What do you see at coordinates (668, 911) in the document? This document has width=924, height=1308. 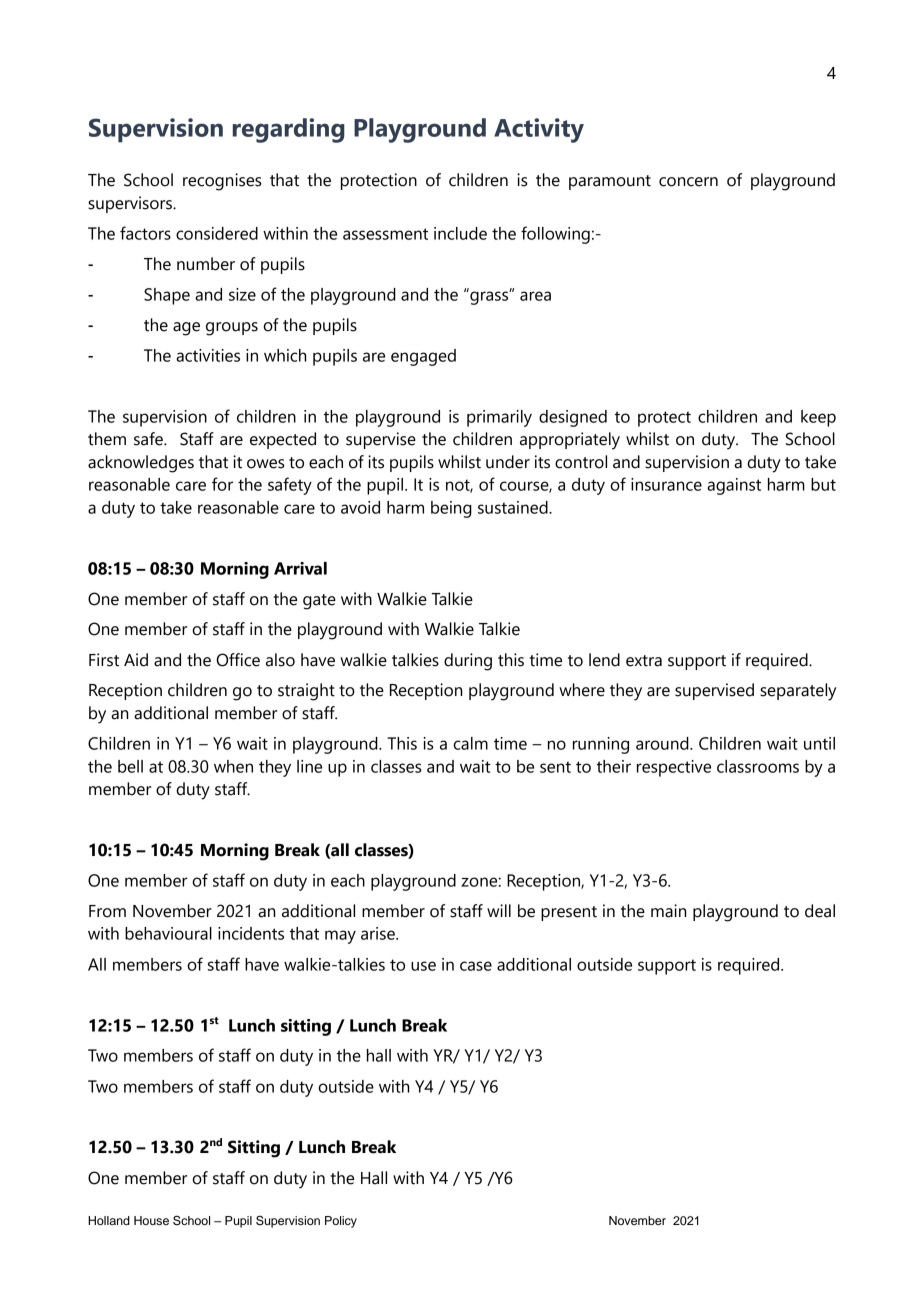 I see `main` at bounding box center [668, 911].
